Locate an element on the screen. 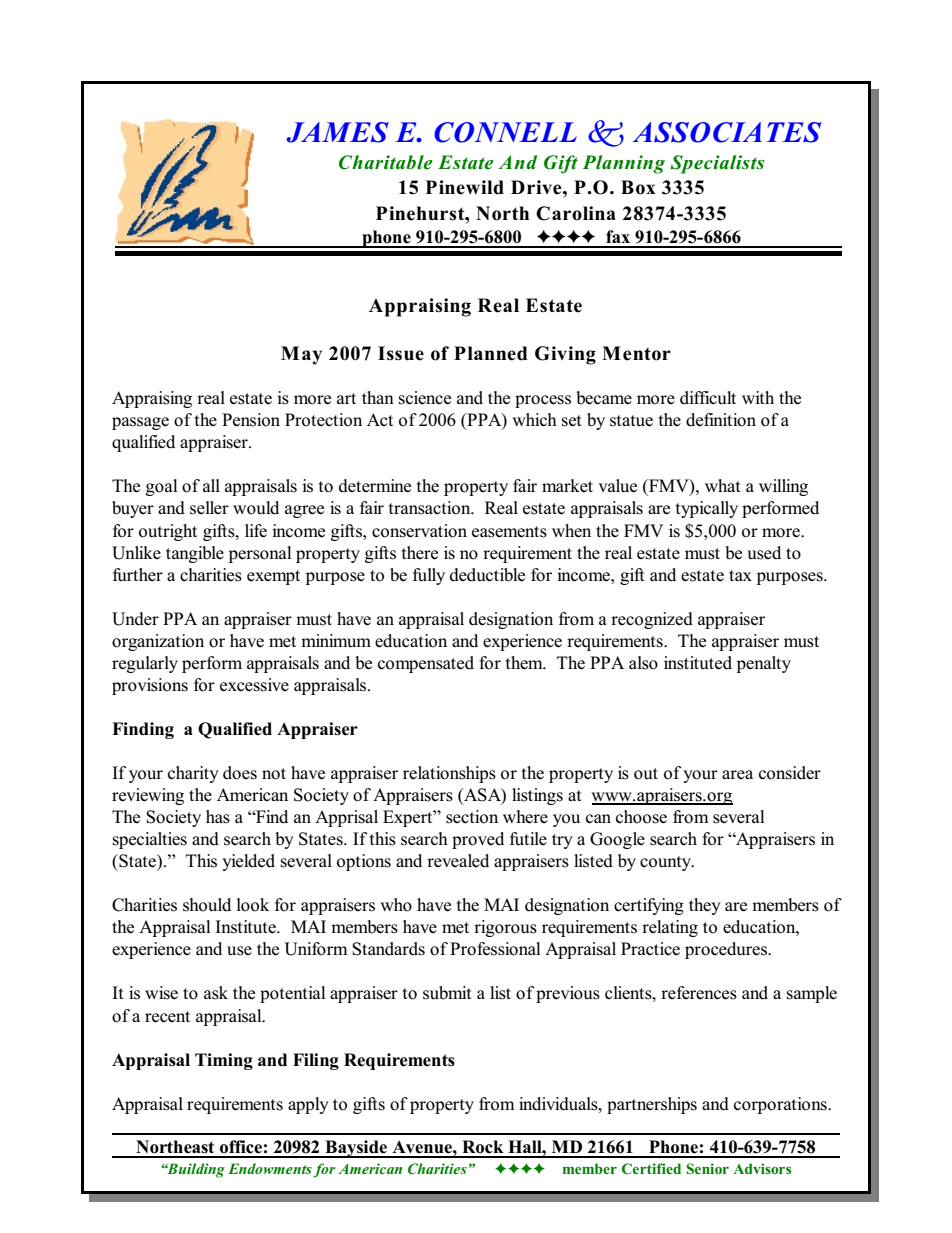 The image size is (952, 1233). Endowments is located at coordinates (270, 1168).
